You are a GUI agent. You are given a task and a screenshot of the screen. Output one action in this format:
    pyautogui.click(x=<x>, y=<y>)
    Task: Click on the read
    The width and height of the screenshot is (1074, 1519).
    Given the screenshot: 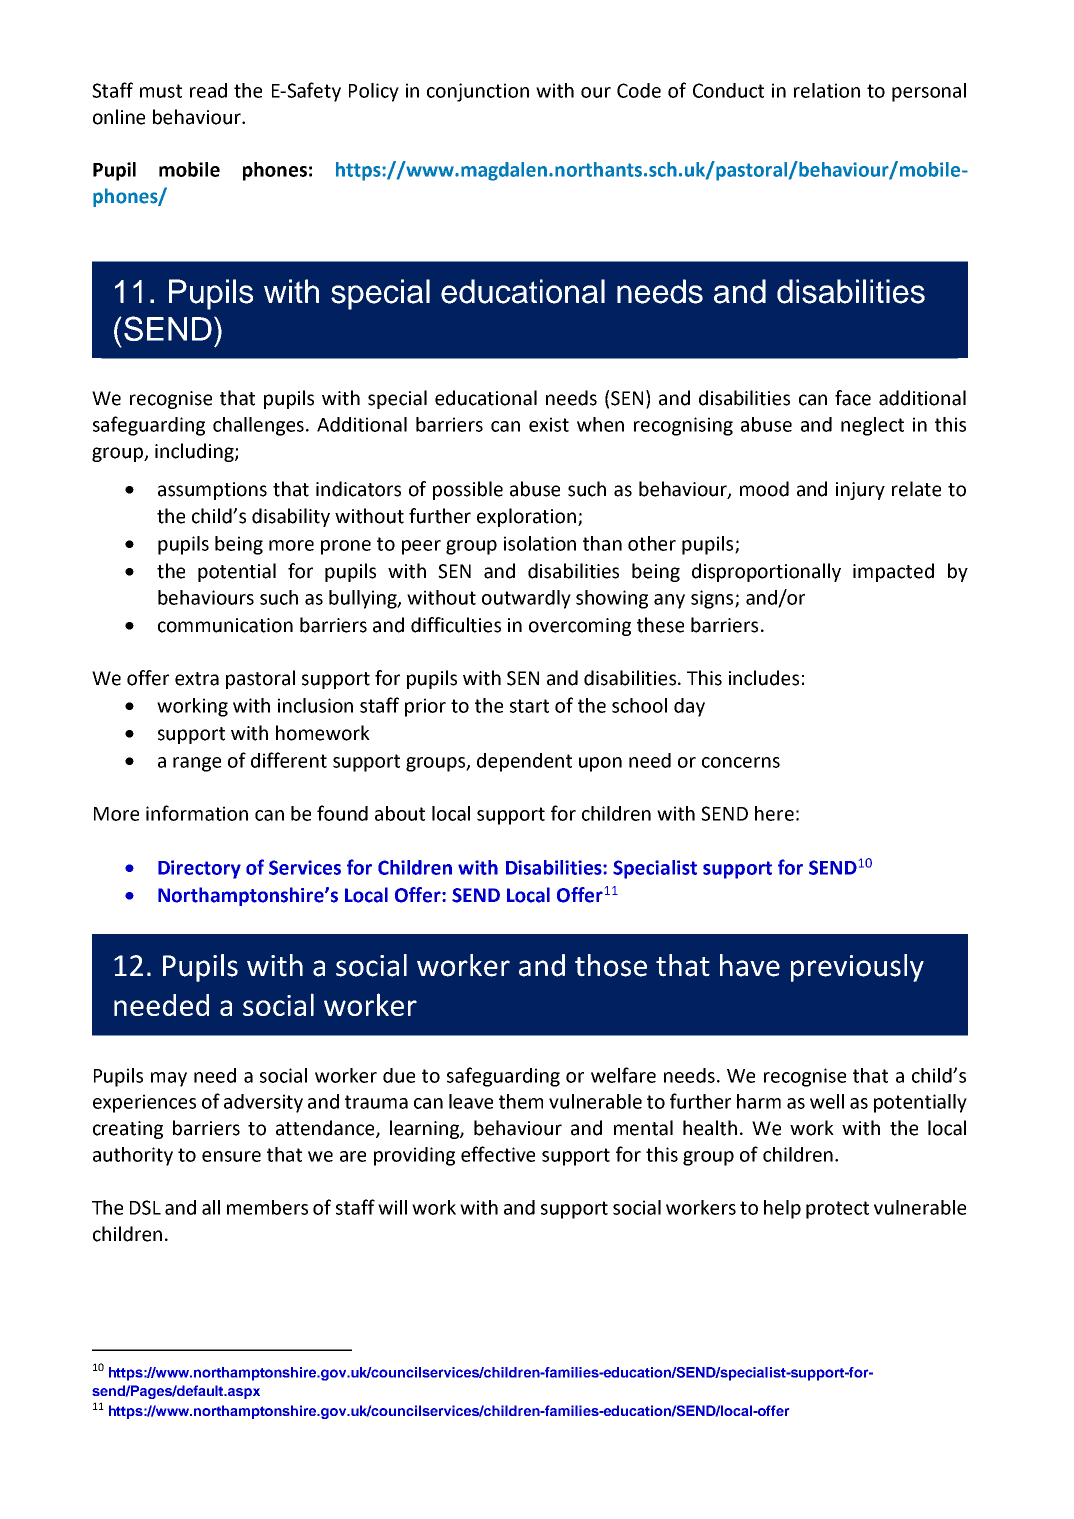 What is the action you would take?
    pyautogui.click(x=208, y=90)
